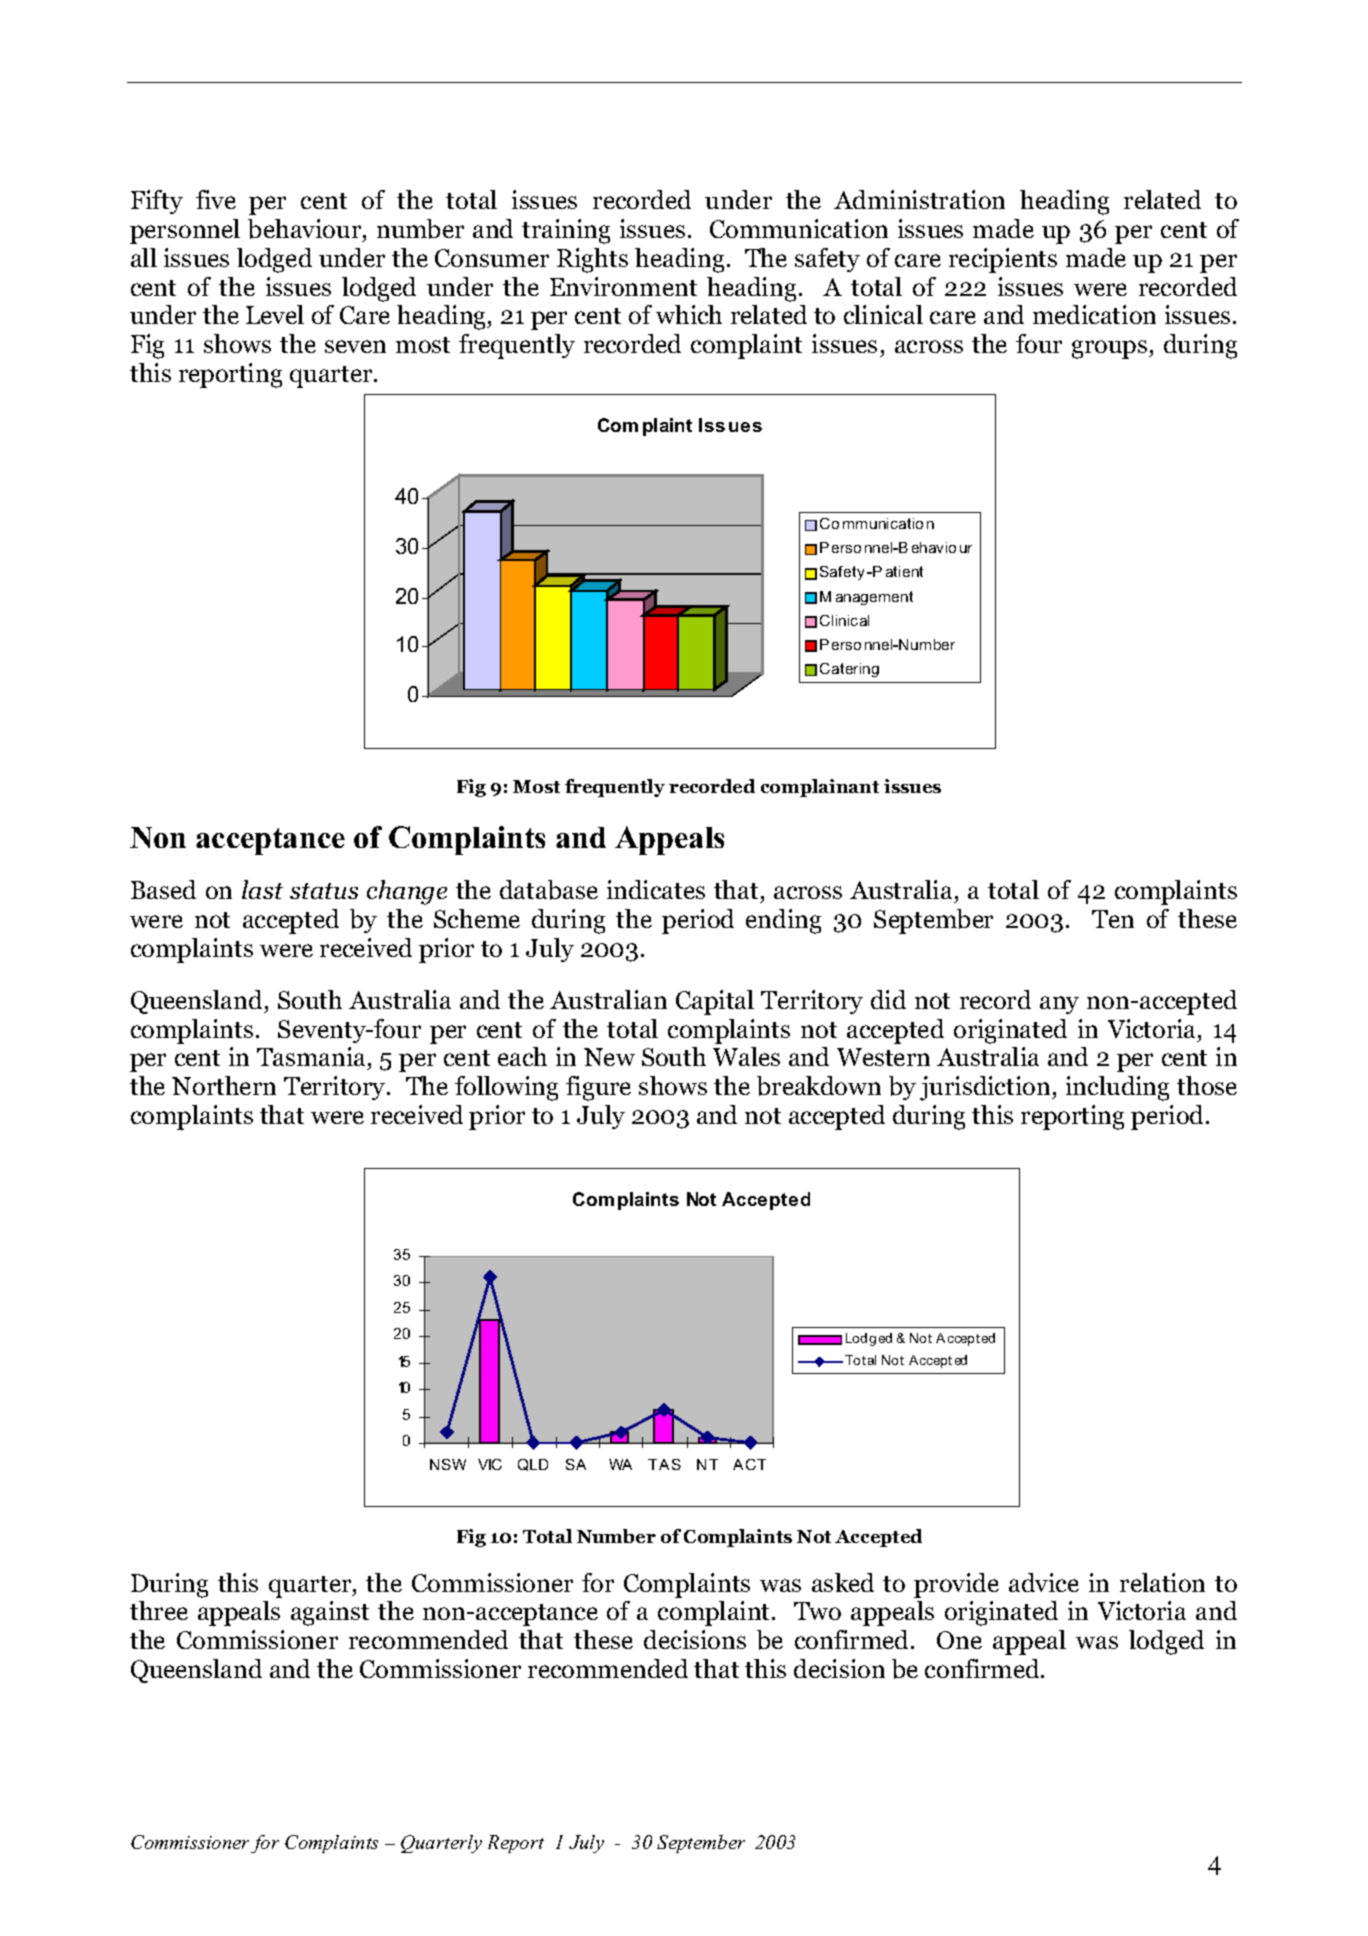 The image size is (1368, 1936). Describe the element at coordinates (1117, 1088) in the image. I see `including` at that location.
